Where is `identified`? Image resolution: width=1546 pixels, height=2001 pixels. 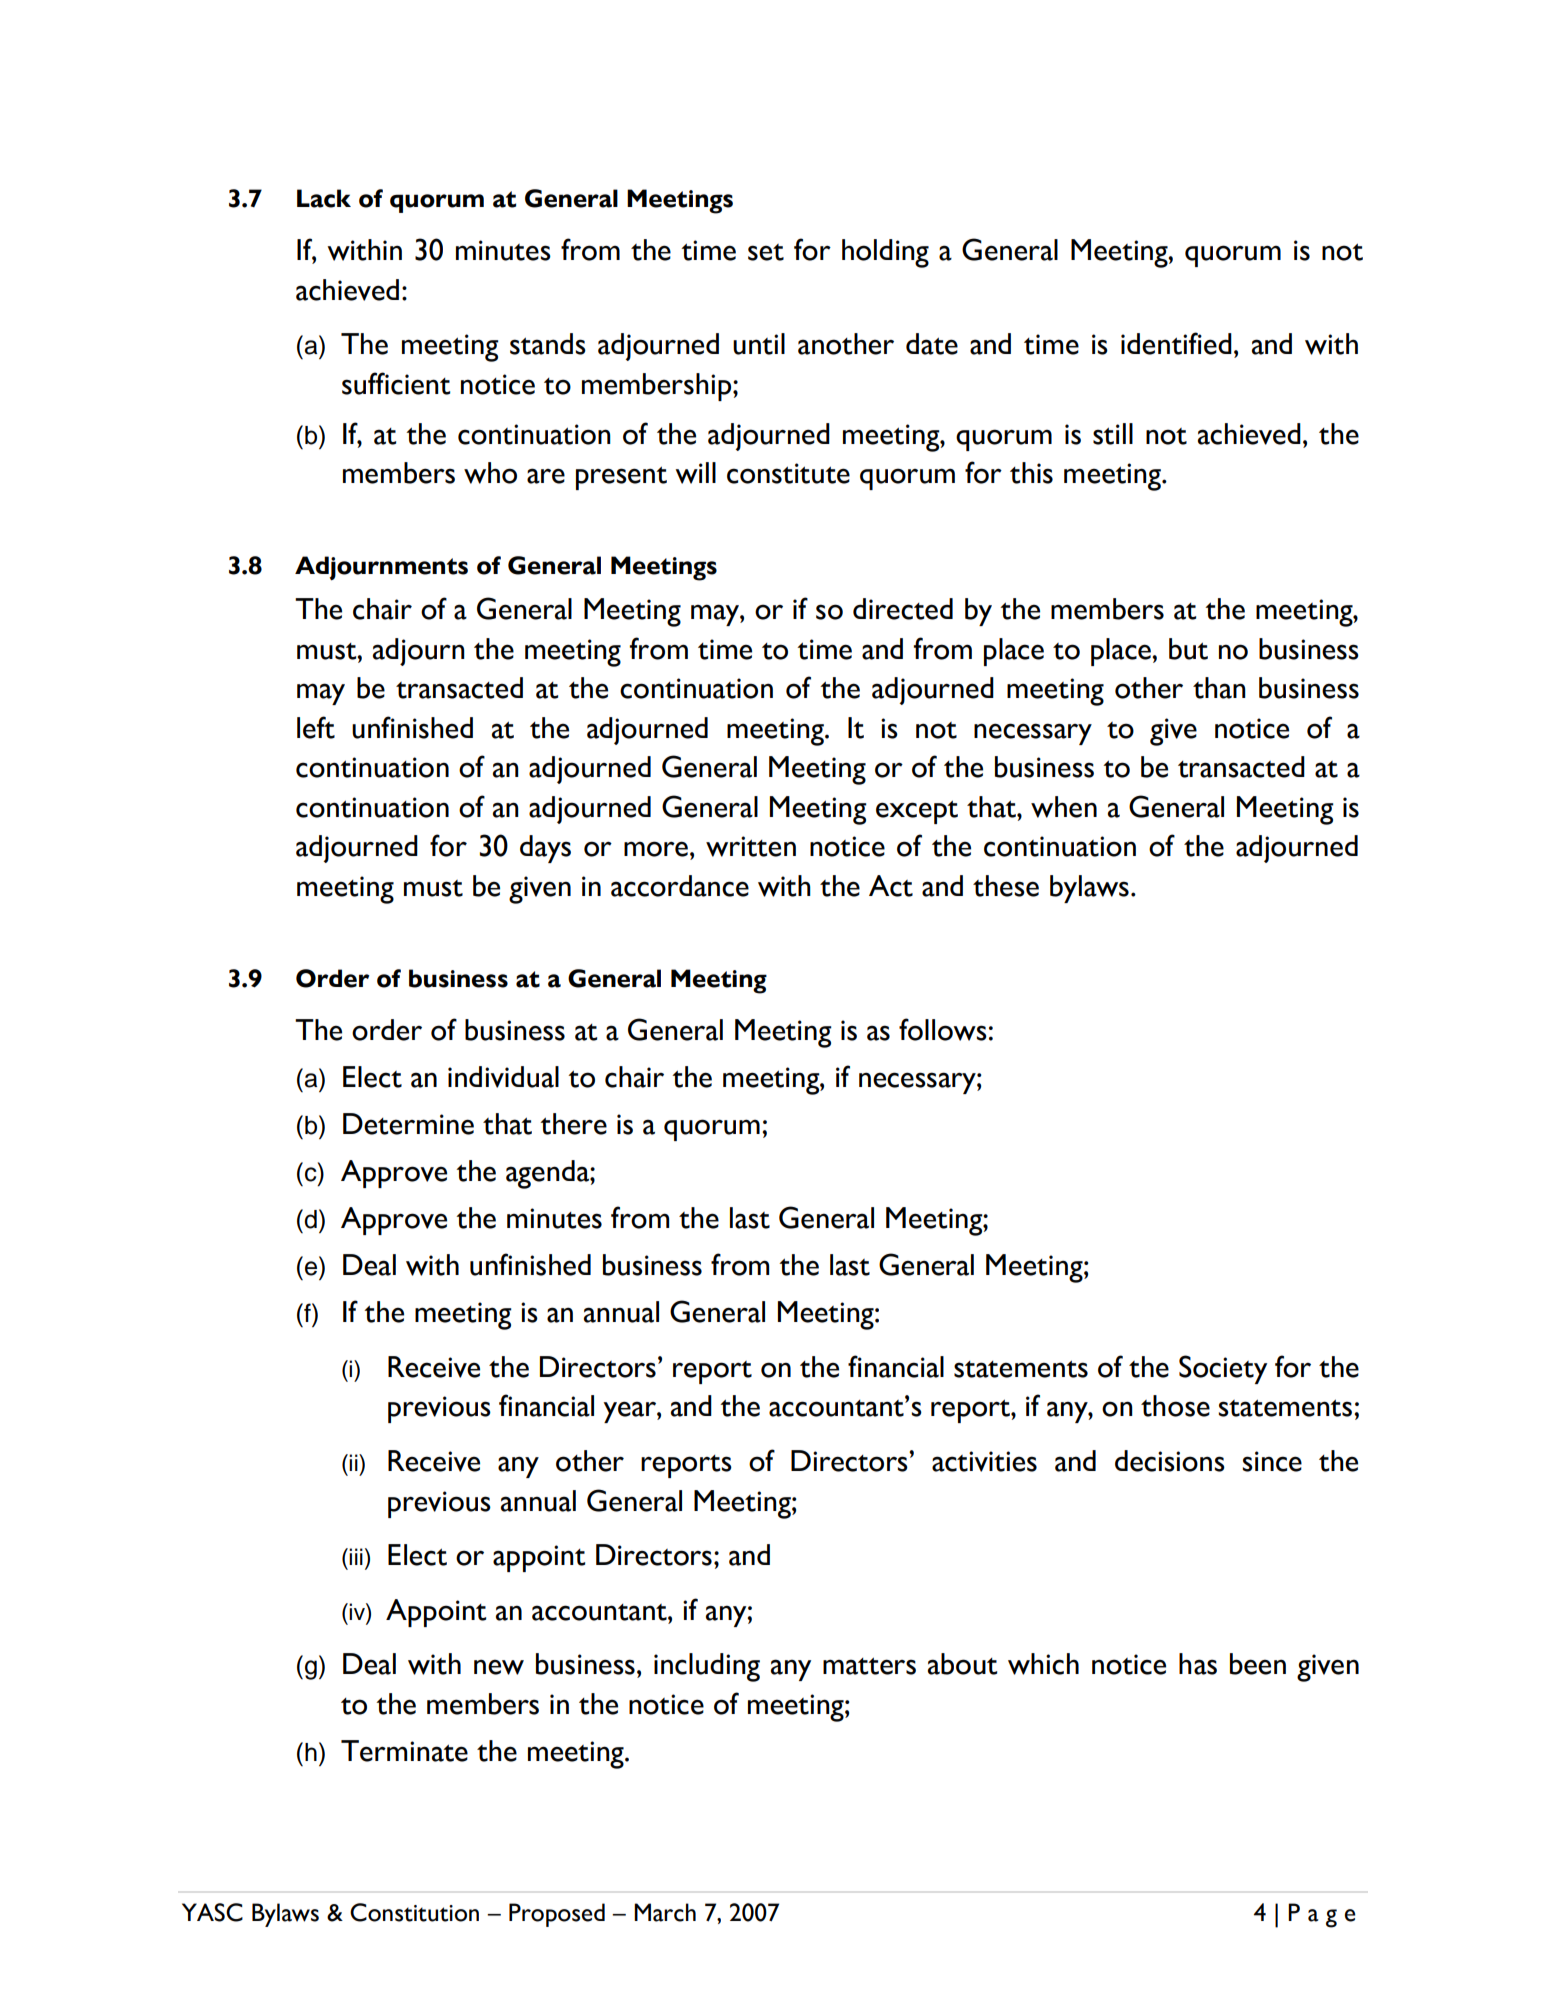 identified is located at coordinates (1176, 343).
